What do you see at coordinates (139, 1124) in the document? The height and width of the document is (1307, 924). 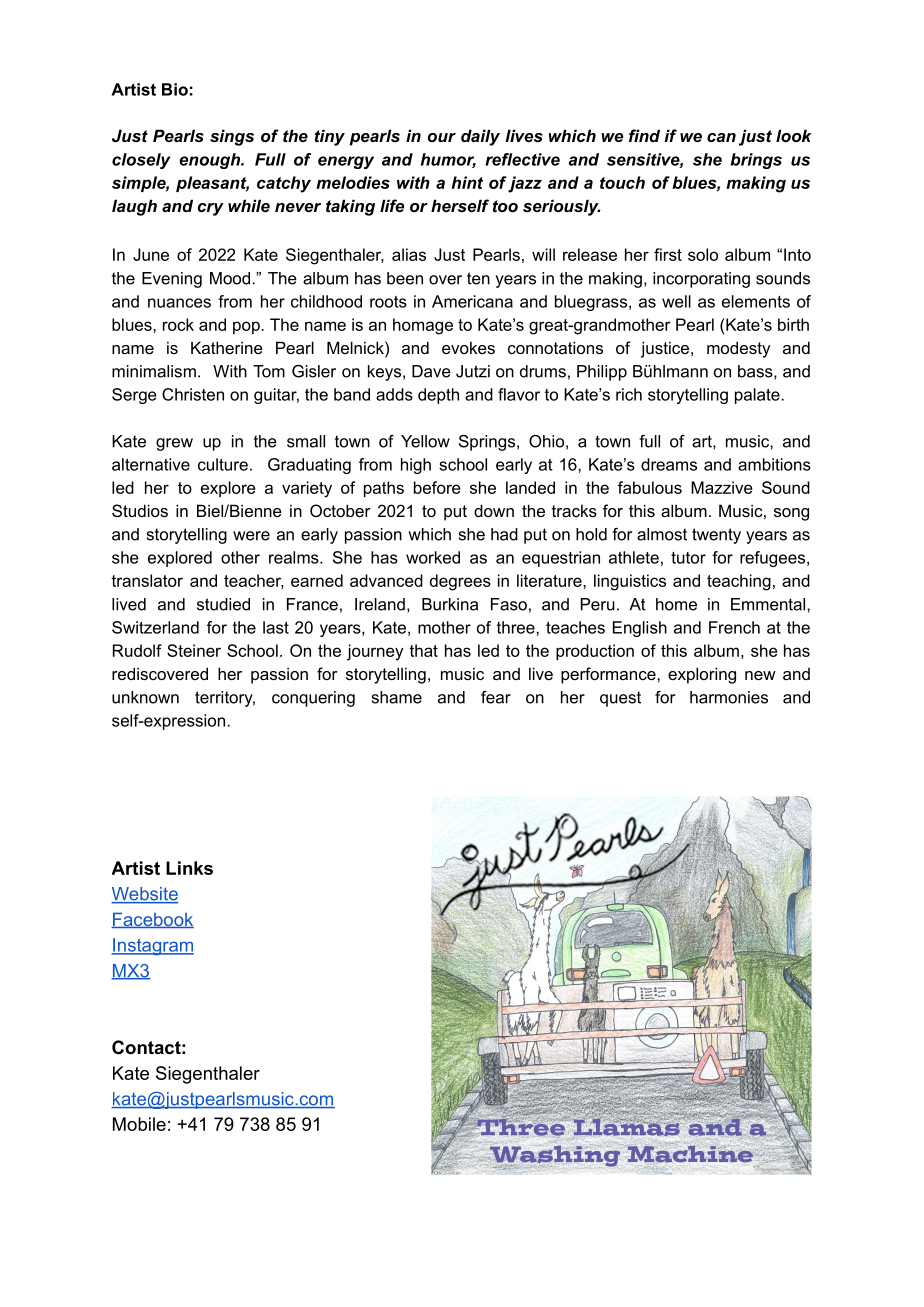 I see `Mobile` at bounding box center [139, 1124].
